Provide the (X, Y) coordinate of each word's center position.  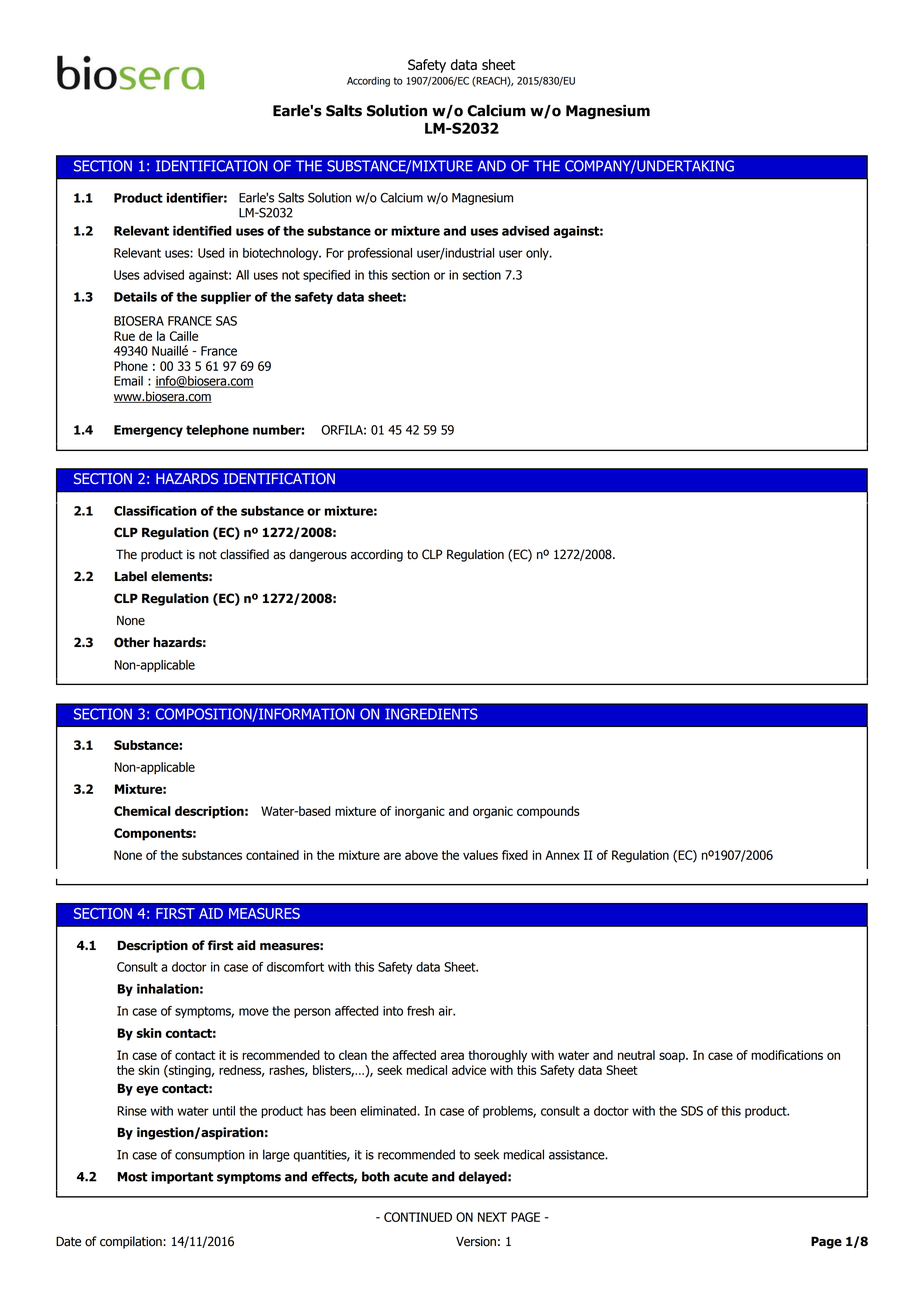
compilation (132, 1242)
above (421, 855)
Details (135, 297)
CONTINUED (418, 1217)
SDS (692, 1111)
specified (326, 276)
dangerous (318, 555)
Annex (562, 855)
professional (380, 254)
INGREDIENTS (431, 714)
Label (131, 576)
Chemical (142, 811)
